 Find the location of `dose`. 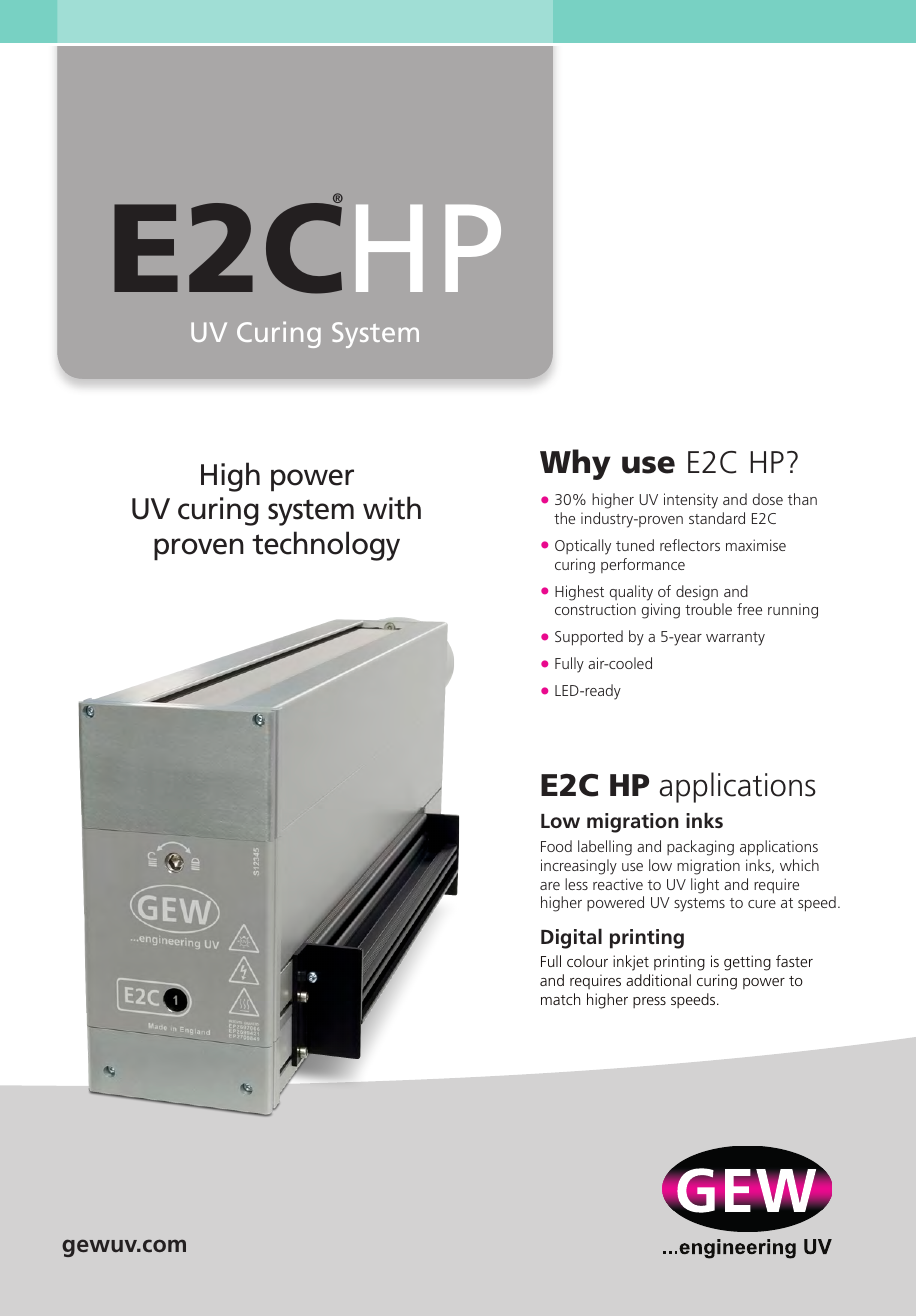

dose is located at coordinates (768, 499).
